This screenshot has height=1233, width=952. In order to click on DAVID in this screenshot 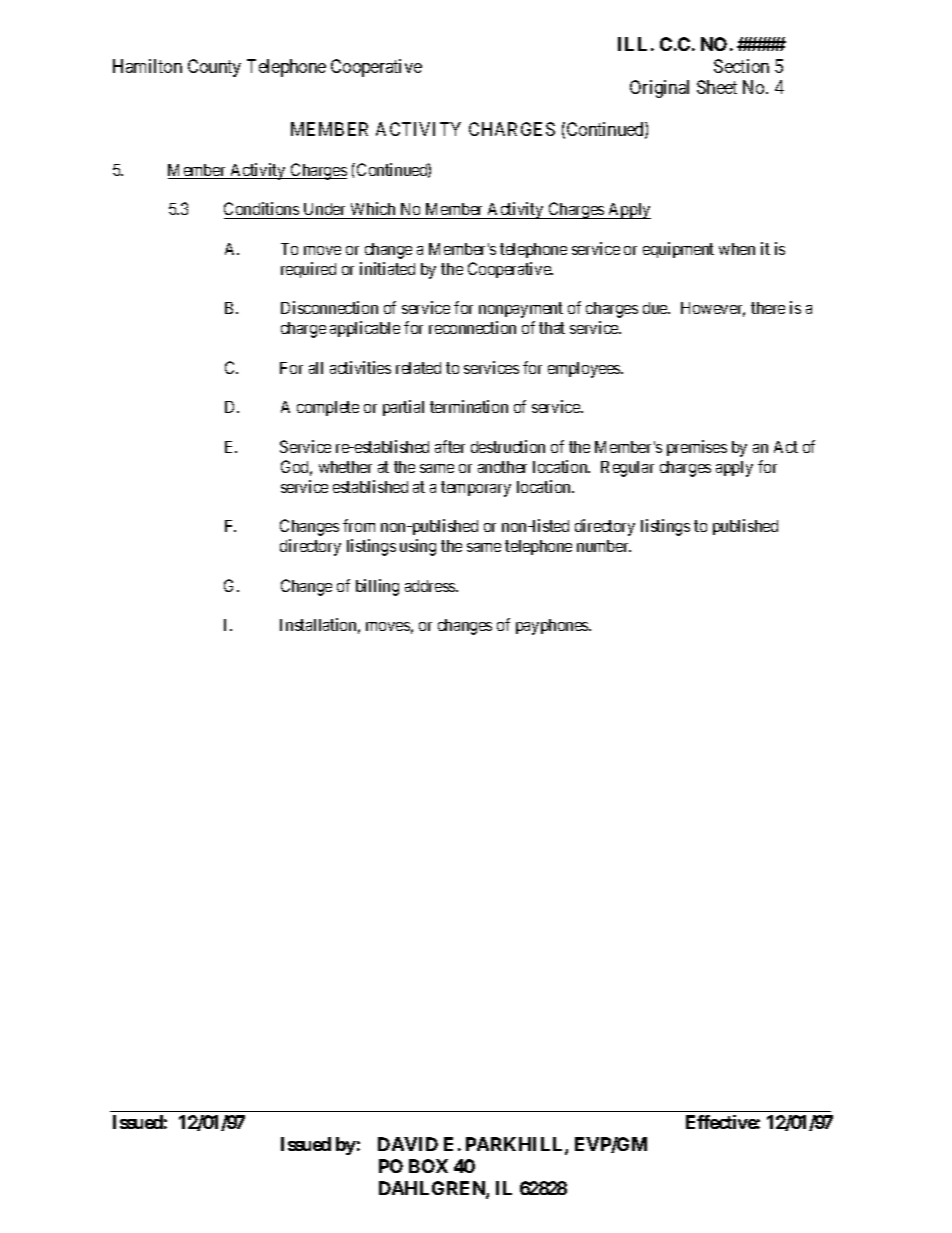, I will do `click(408, 1144)`.
